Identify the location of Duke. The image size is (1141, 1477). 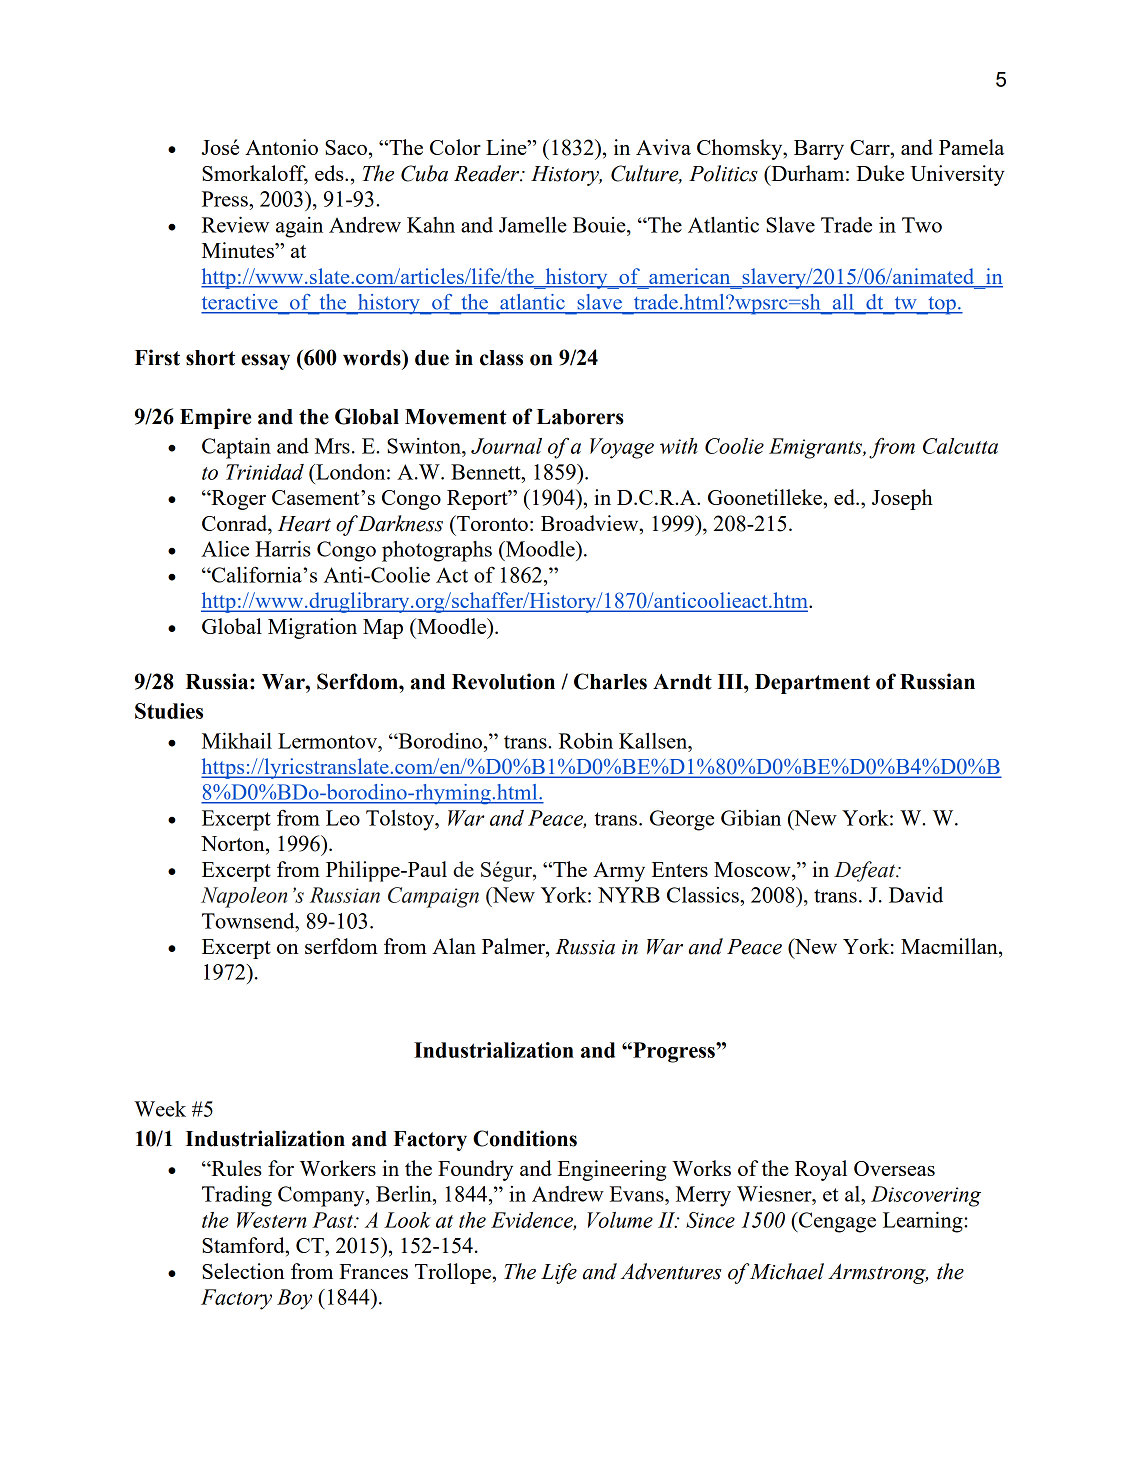
(880, 173).
